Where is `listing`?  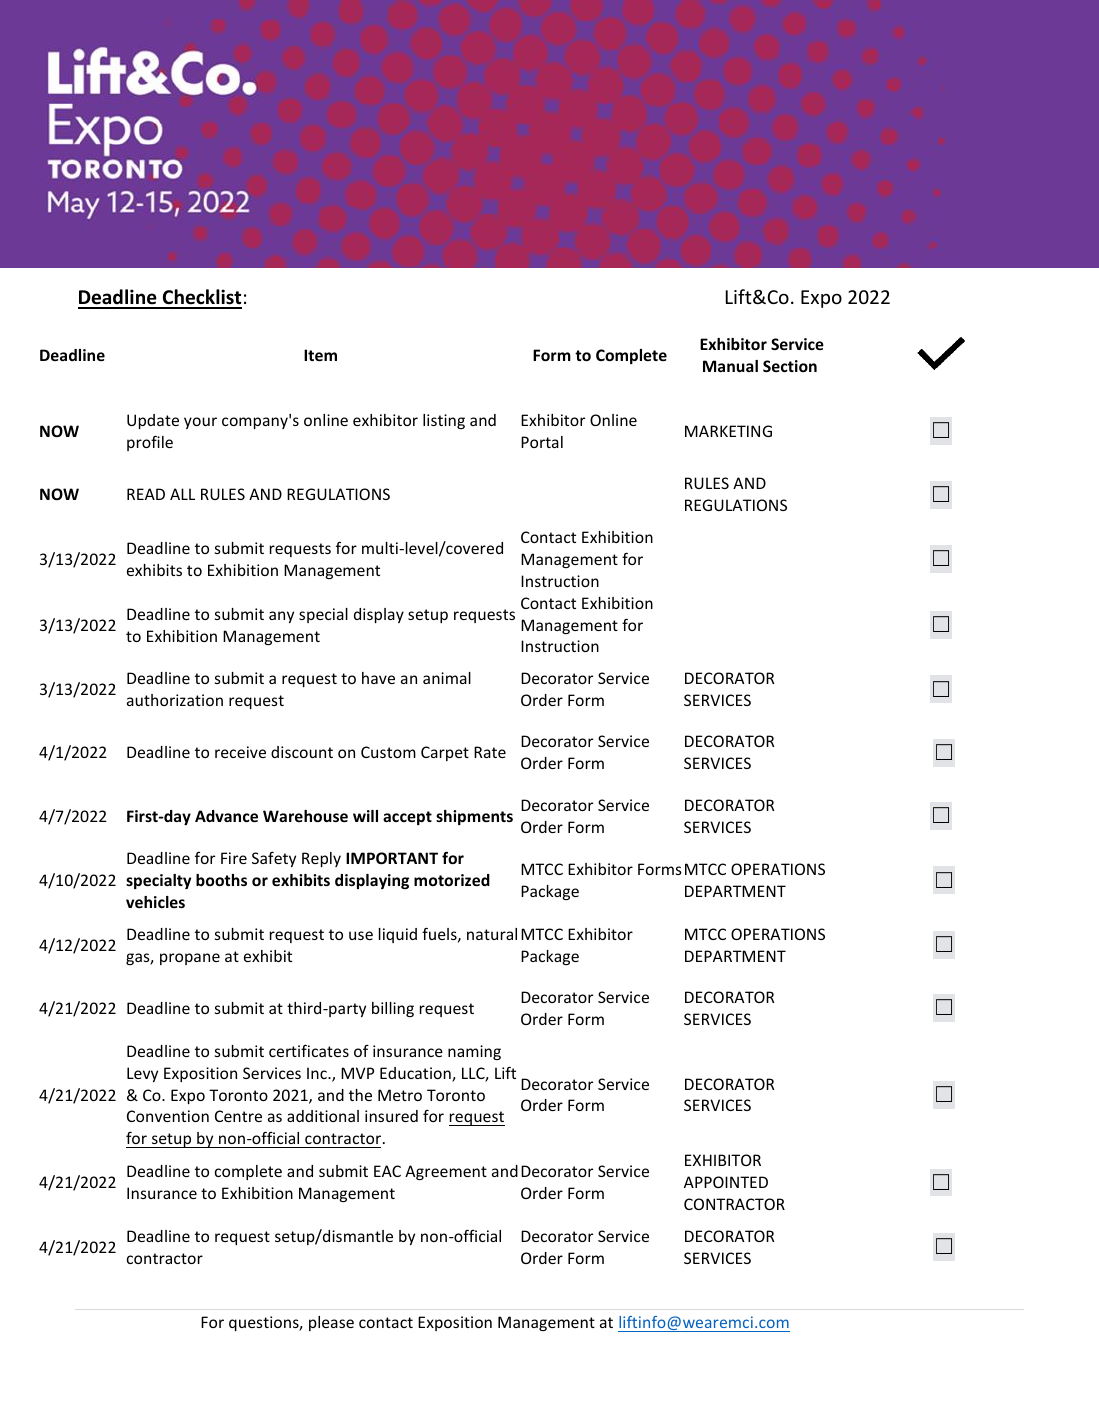 listing is located at coordinates (444, 421).
